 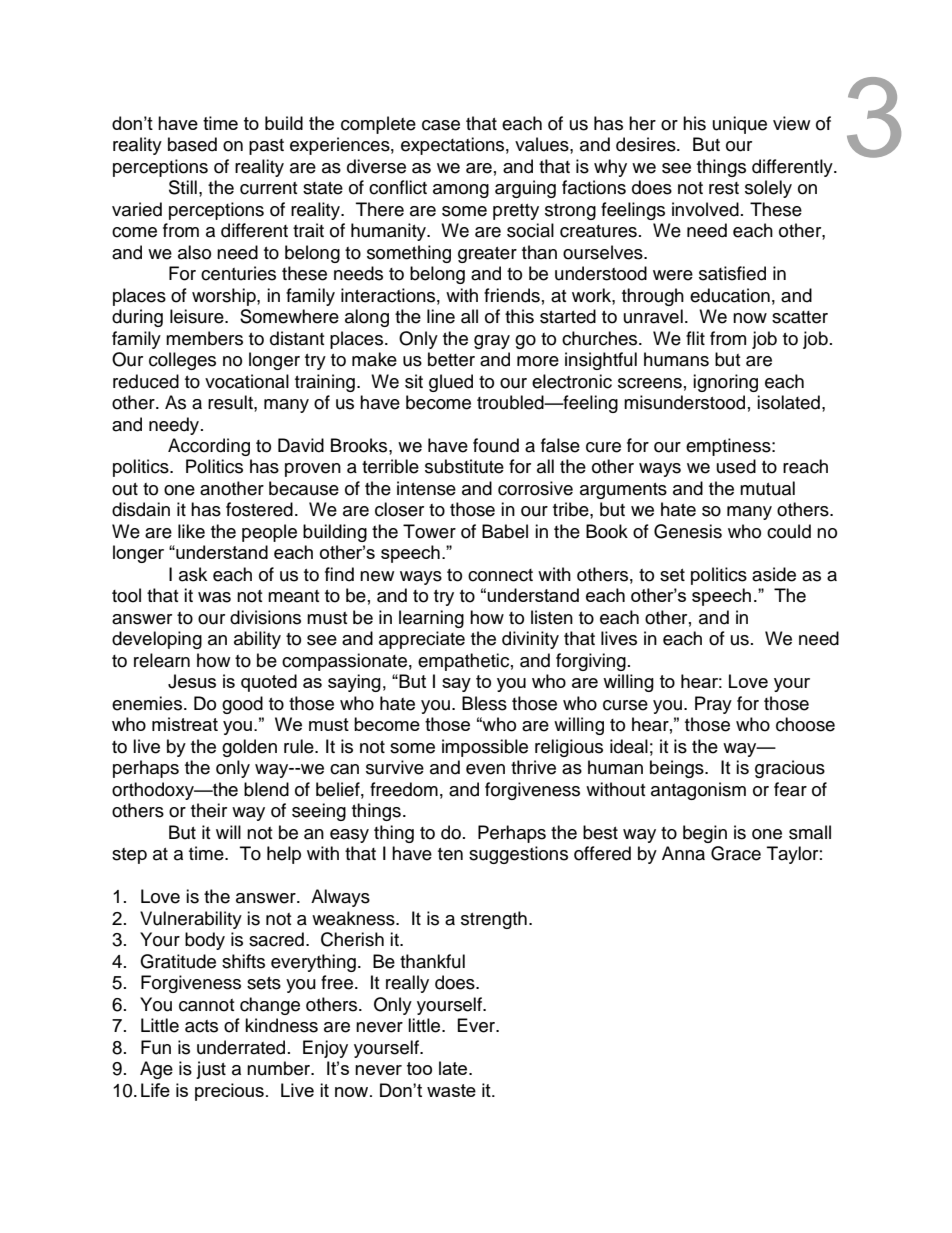 I want to click on based, so click(x=192, y=144).
